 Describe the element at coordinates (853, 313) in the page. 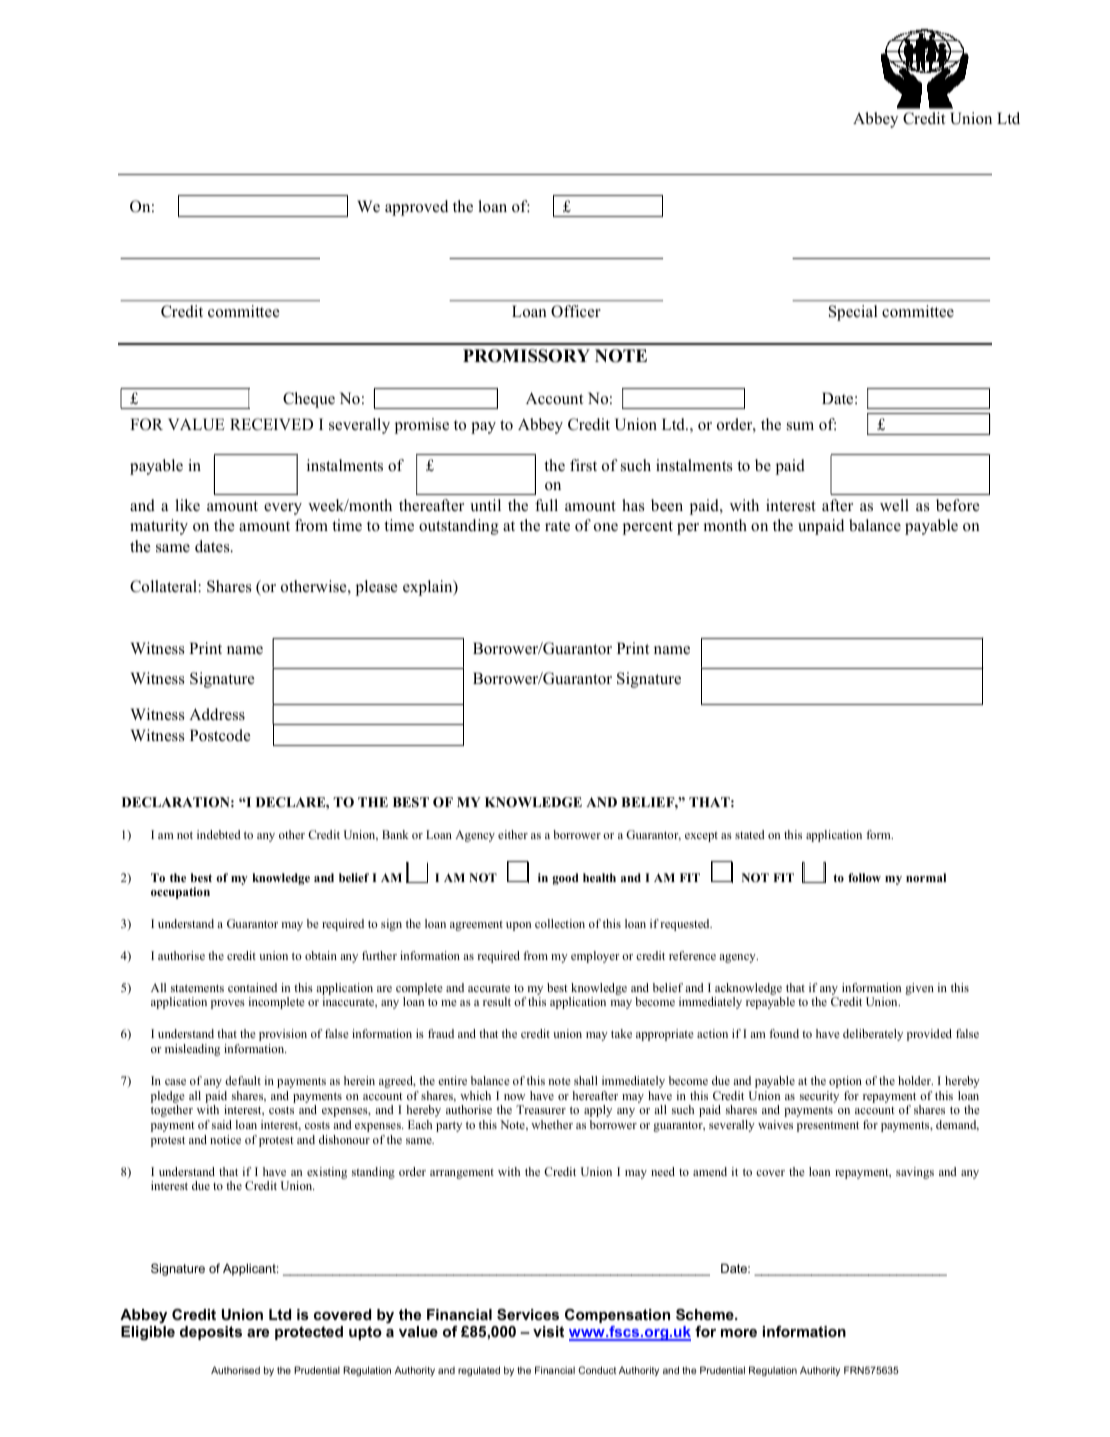

I see `Special` at that location.
